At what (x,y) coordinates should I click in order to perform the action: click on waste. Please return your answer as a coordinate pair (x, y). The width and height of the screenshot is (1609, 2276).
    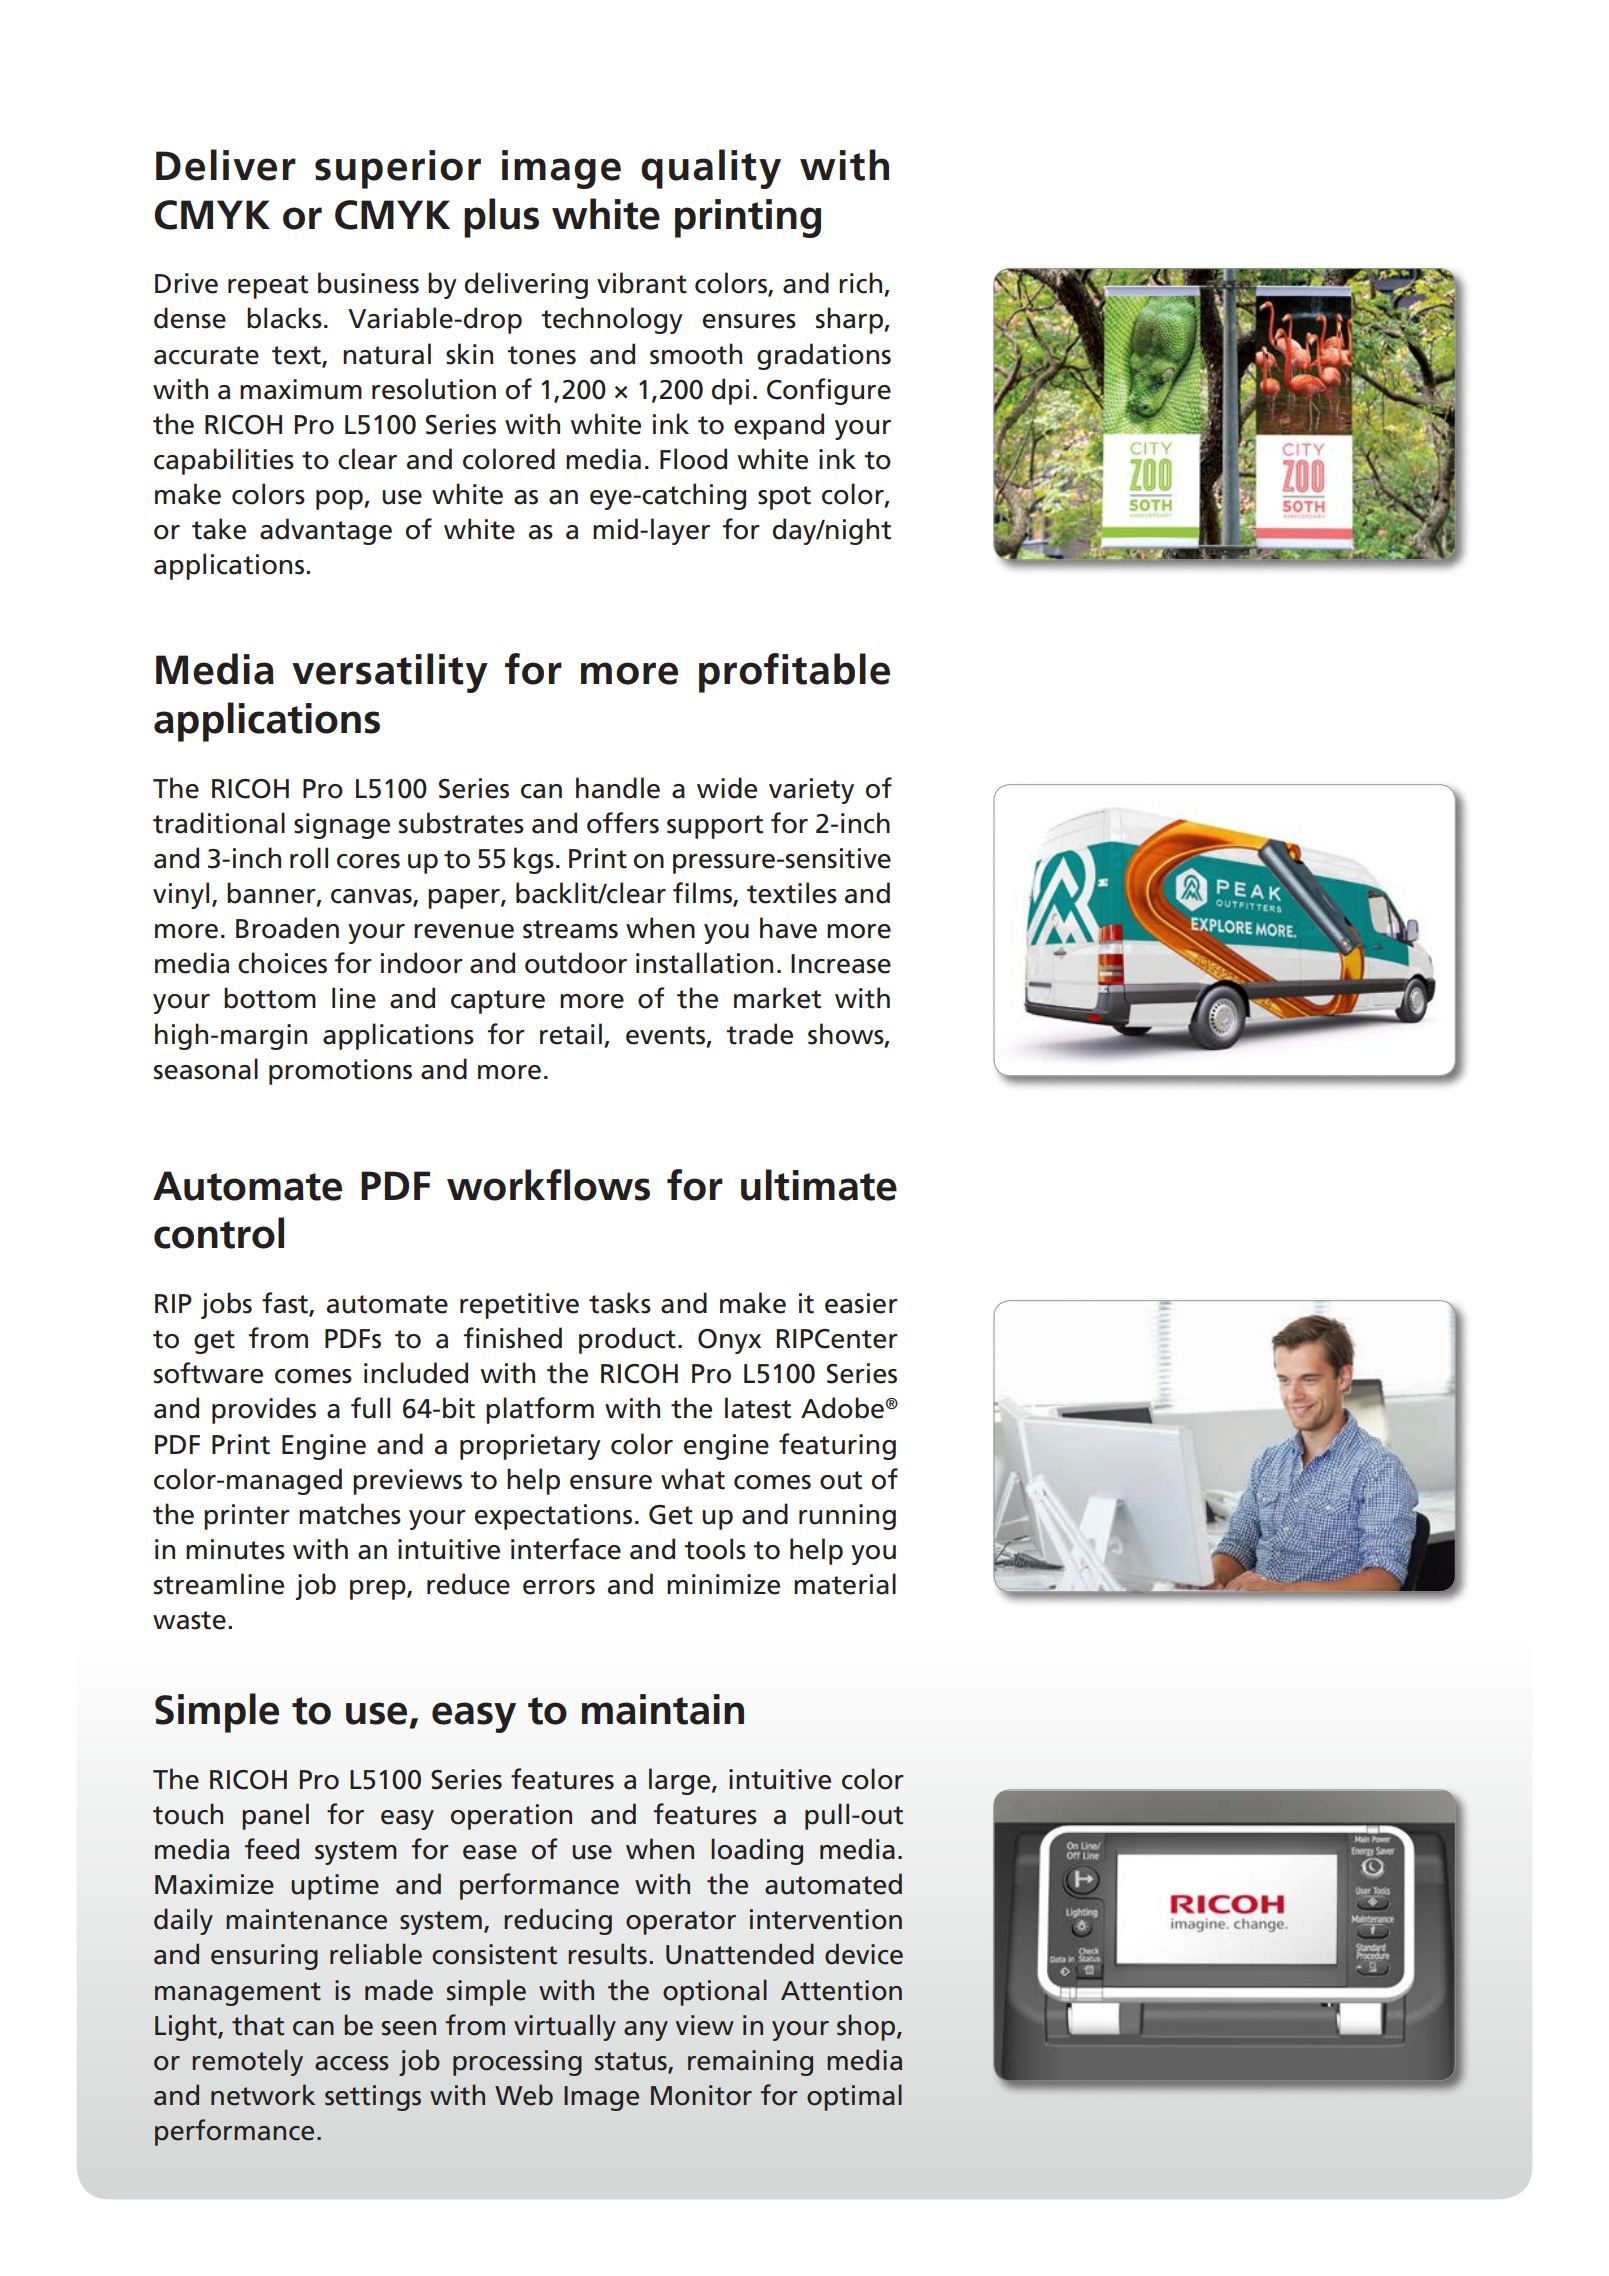
    Looking at the image, I should click on (189, 1620).
